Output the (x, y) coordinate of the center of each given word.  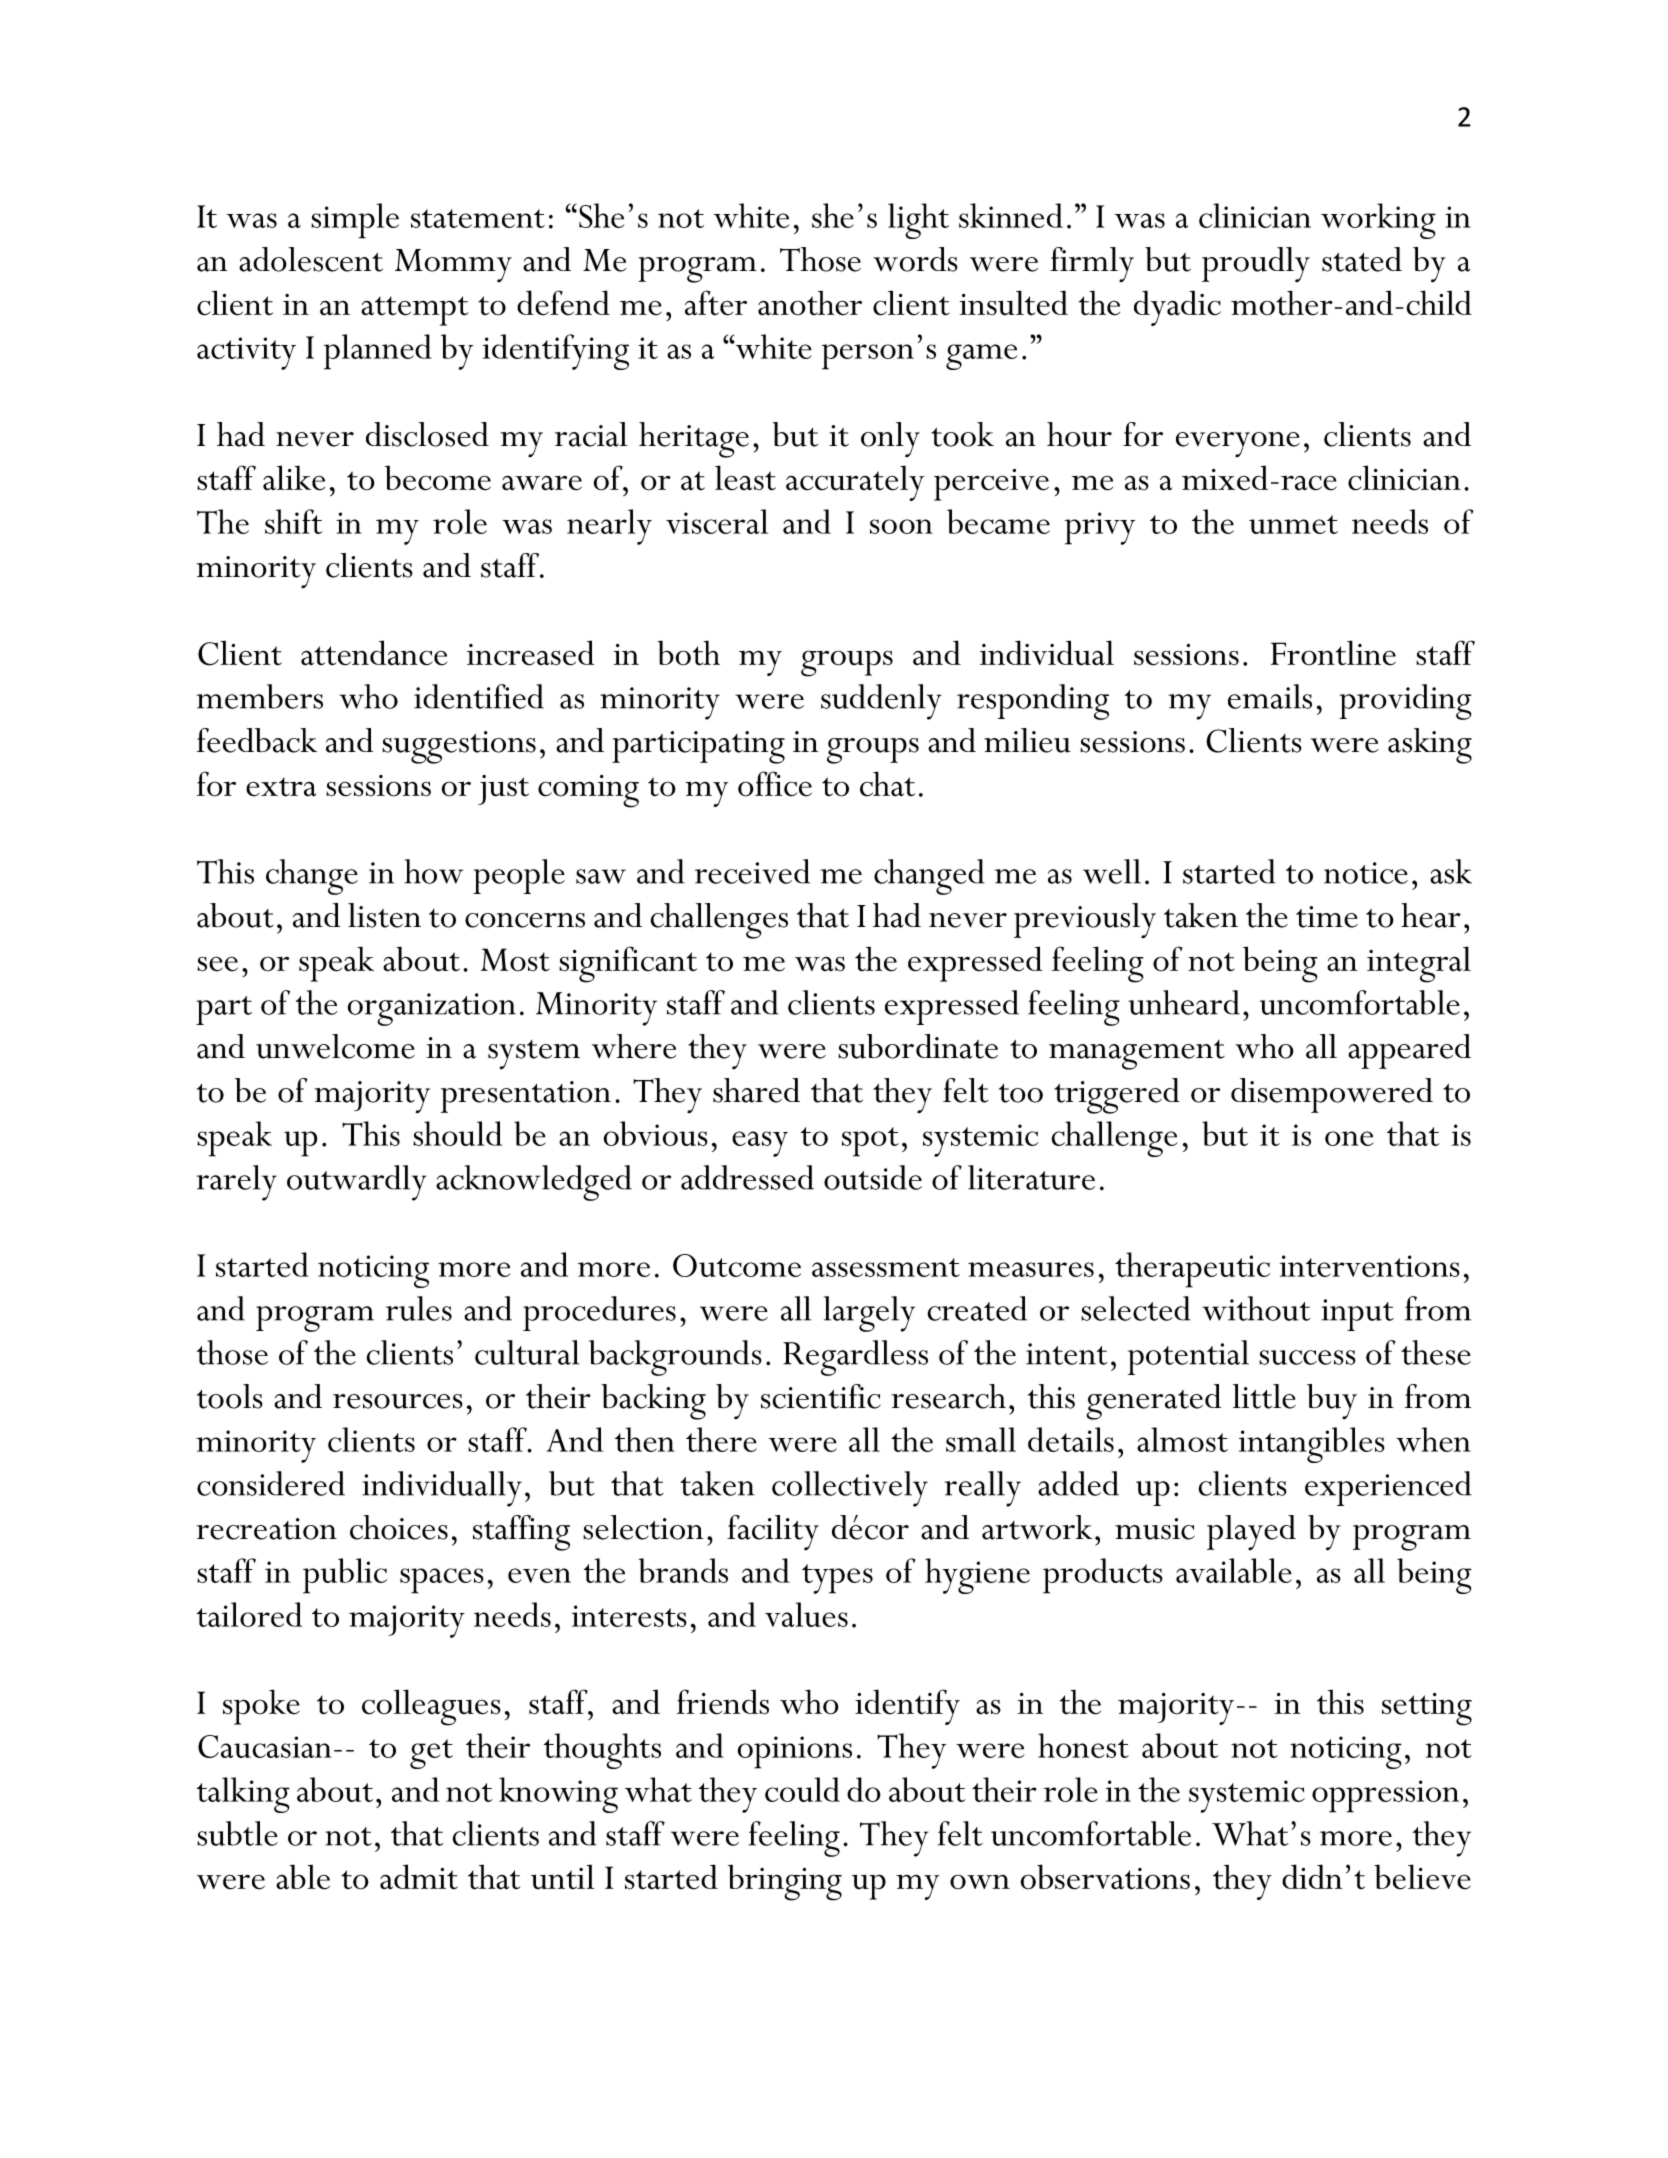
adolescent (311, 259)
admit (419, 1877)
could (802, 1789)
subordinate (918, 1046)
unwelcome (335, 1046)
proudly (1256, 264)
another (810, 303)
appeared (1409, 1051)
